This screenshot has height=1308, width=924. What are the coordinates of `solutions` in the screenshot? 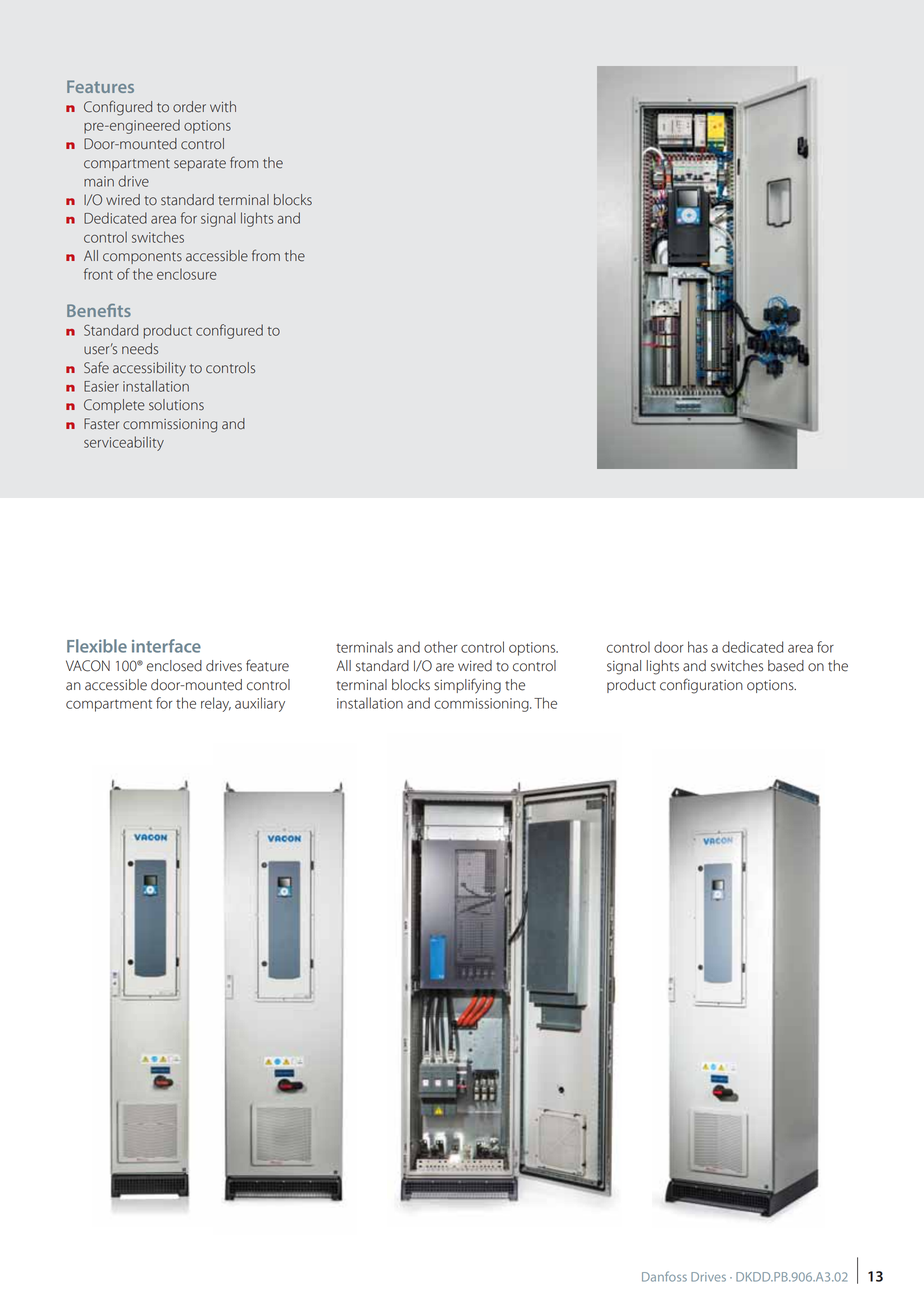 It's located at (176, 405).
